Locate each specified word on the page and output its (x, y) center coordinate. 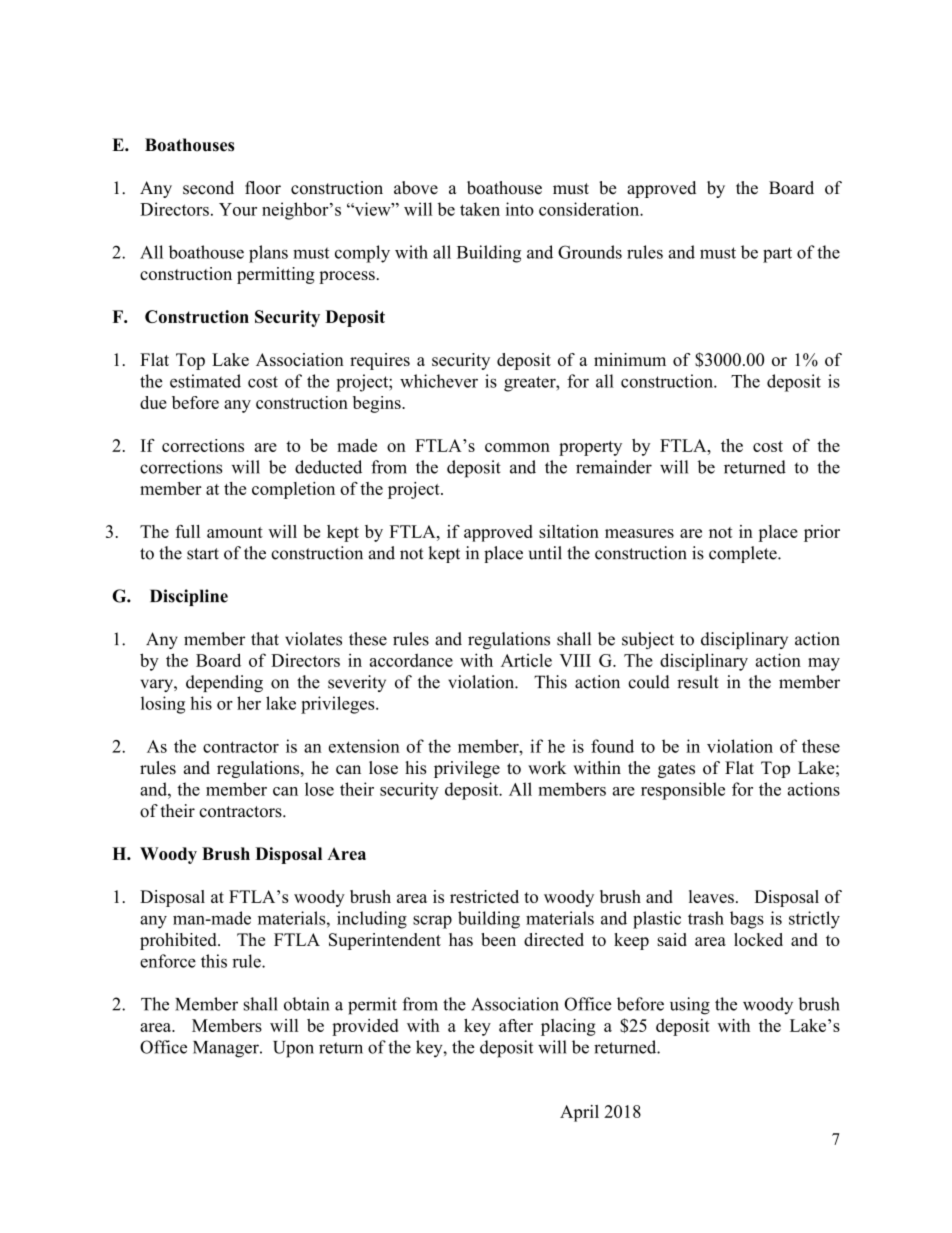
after (516, 1025)
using (690, 1006)
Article (526, 660)
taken (480, 209)
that (265, 639)
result (698, 682)
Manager (227, 1049)
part (777, 255)
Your (238, 209)
